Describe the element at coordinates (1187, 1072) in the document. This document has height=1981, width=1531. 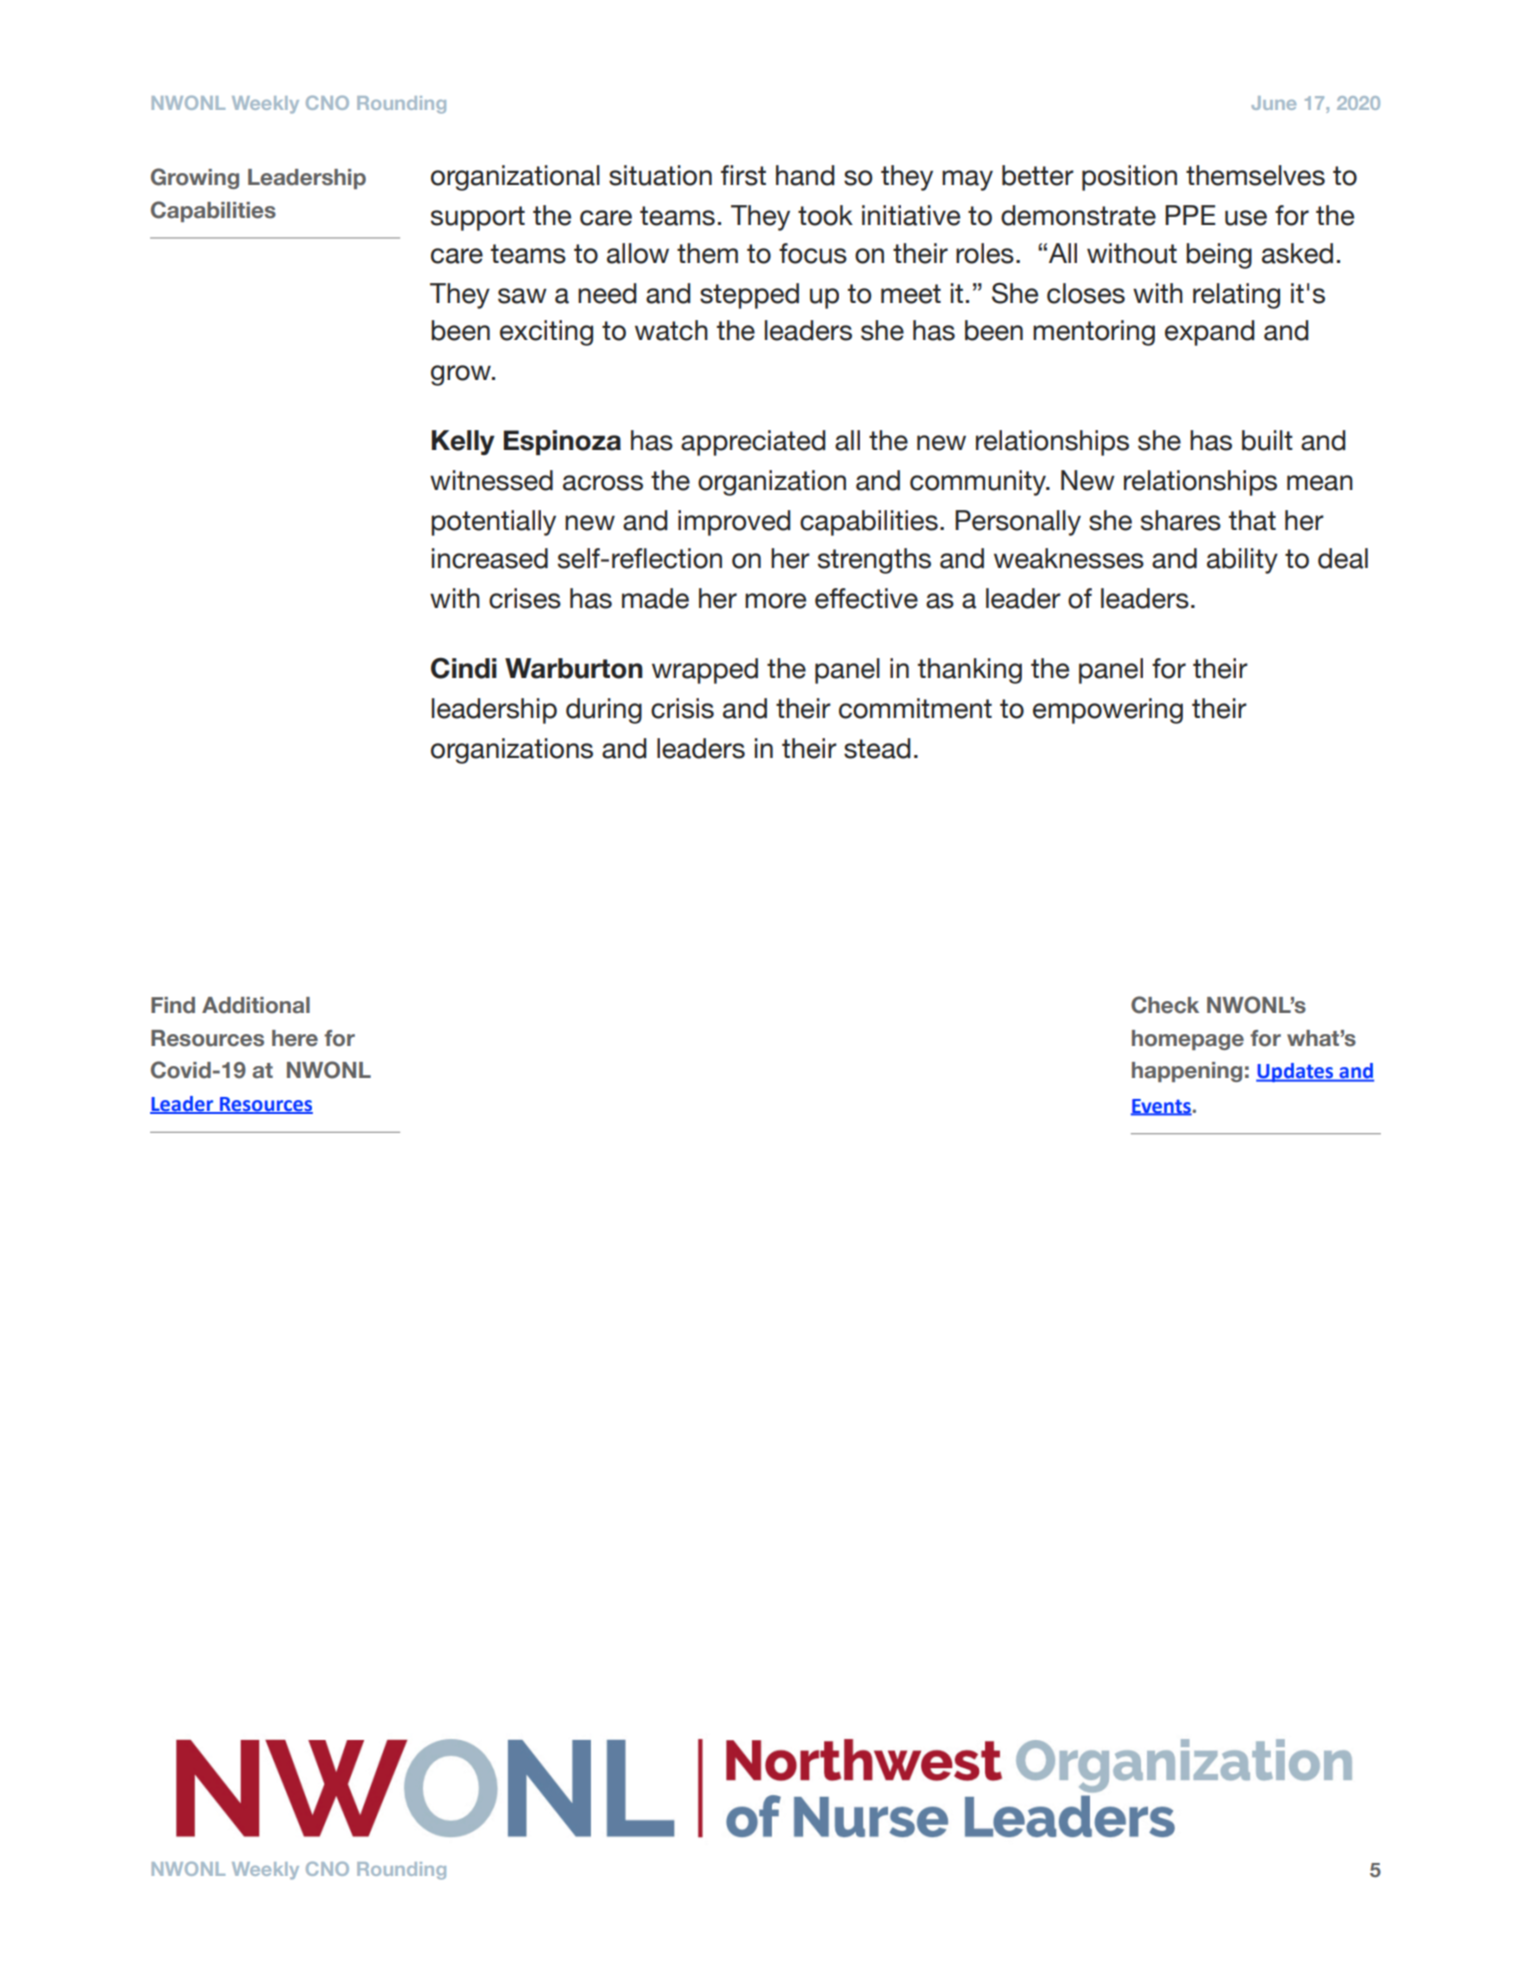
I see `happening` at that location.
